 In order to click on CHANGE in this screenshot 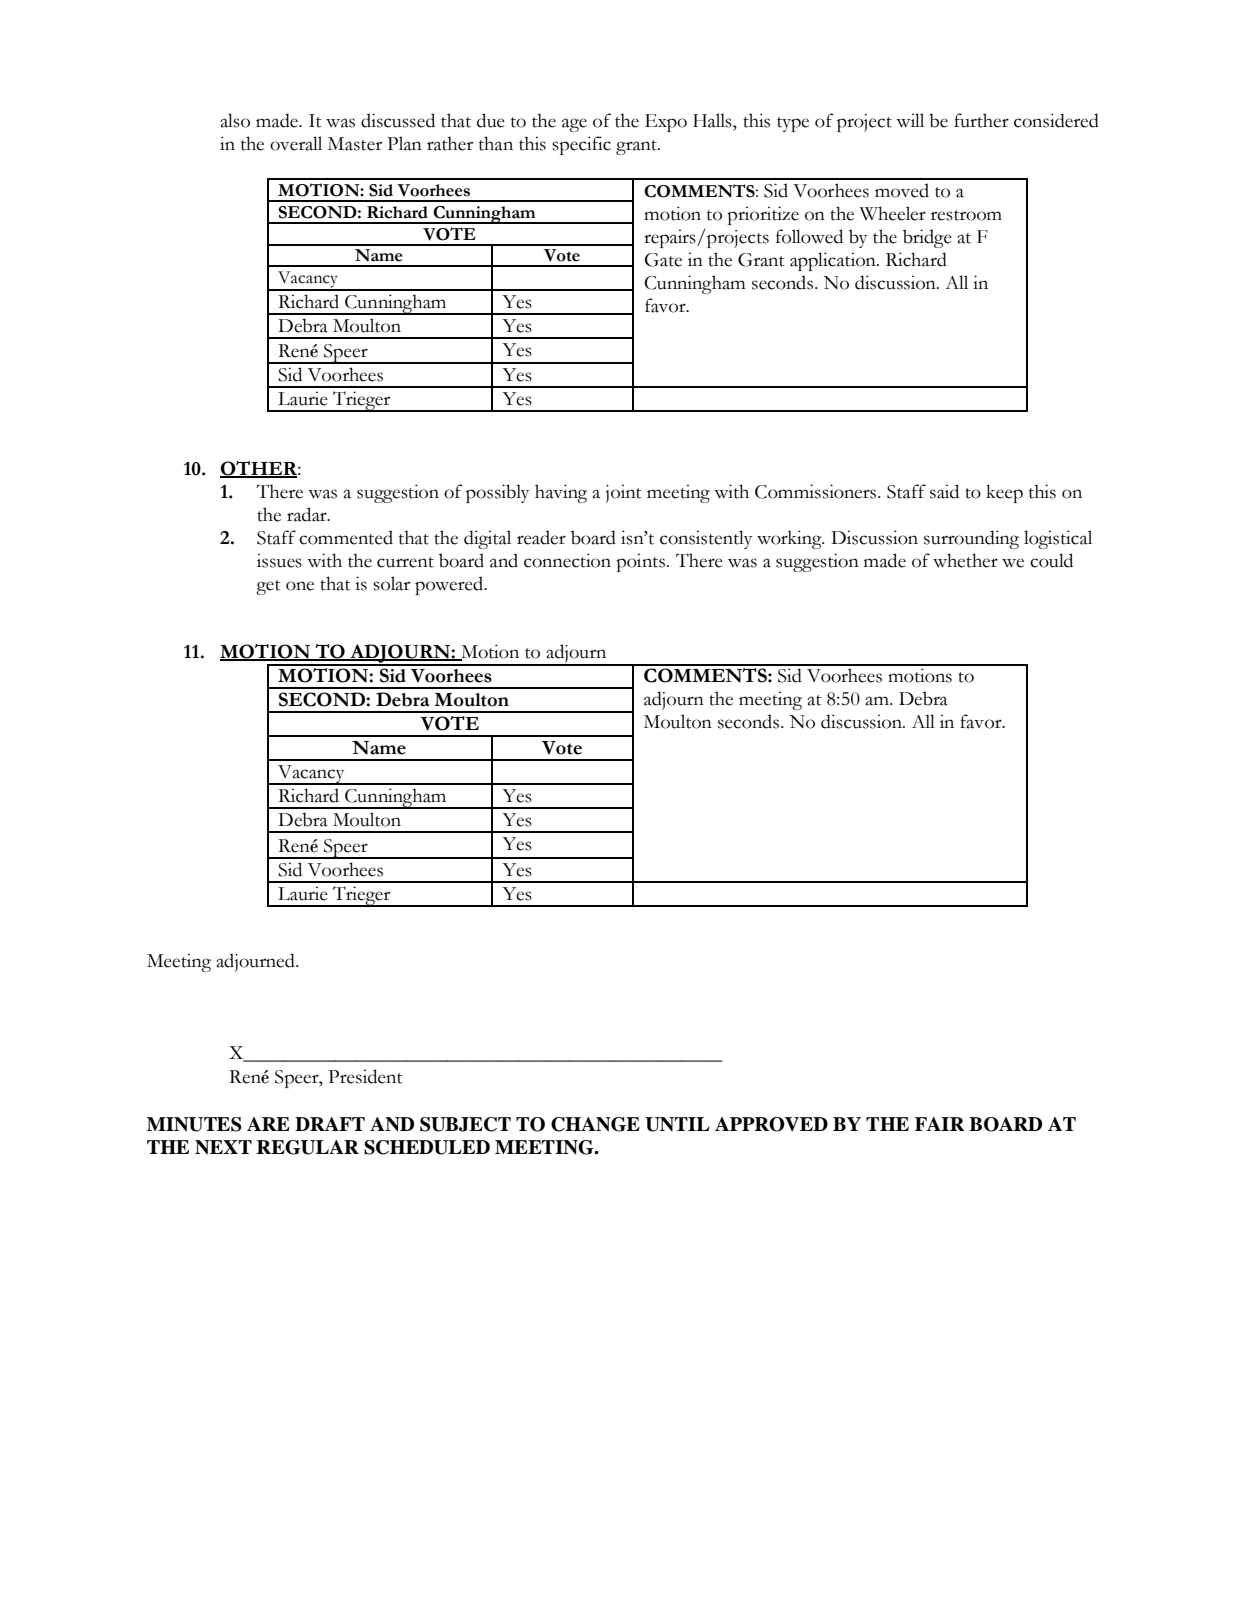, I will do `click(595, 1124)`.
